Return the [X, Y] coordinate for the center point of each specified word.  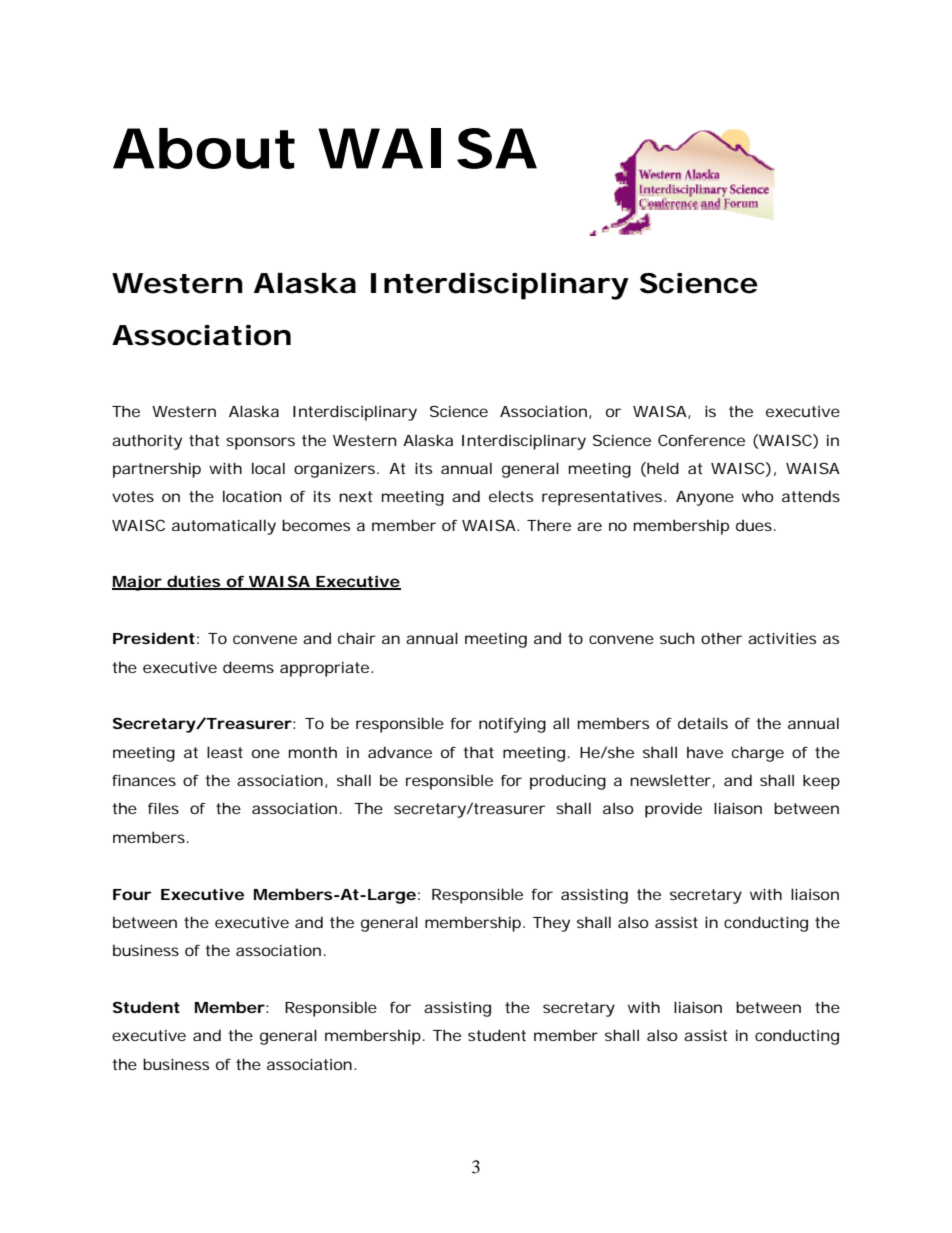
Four [132, 894]
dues [756, 525]
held [663, 468]
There [549, 525]
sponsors [260, 443]
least [225, 752]
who [758, 496]
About [204, 148]
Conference [701, 440]
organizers [336, 470]
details [703, 723]
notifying [512, 725]
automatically [224, 527]
